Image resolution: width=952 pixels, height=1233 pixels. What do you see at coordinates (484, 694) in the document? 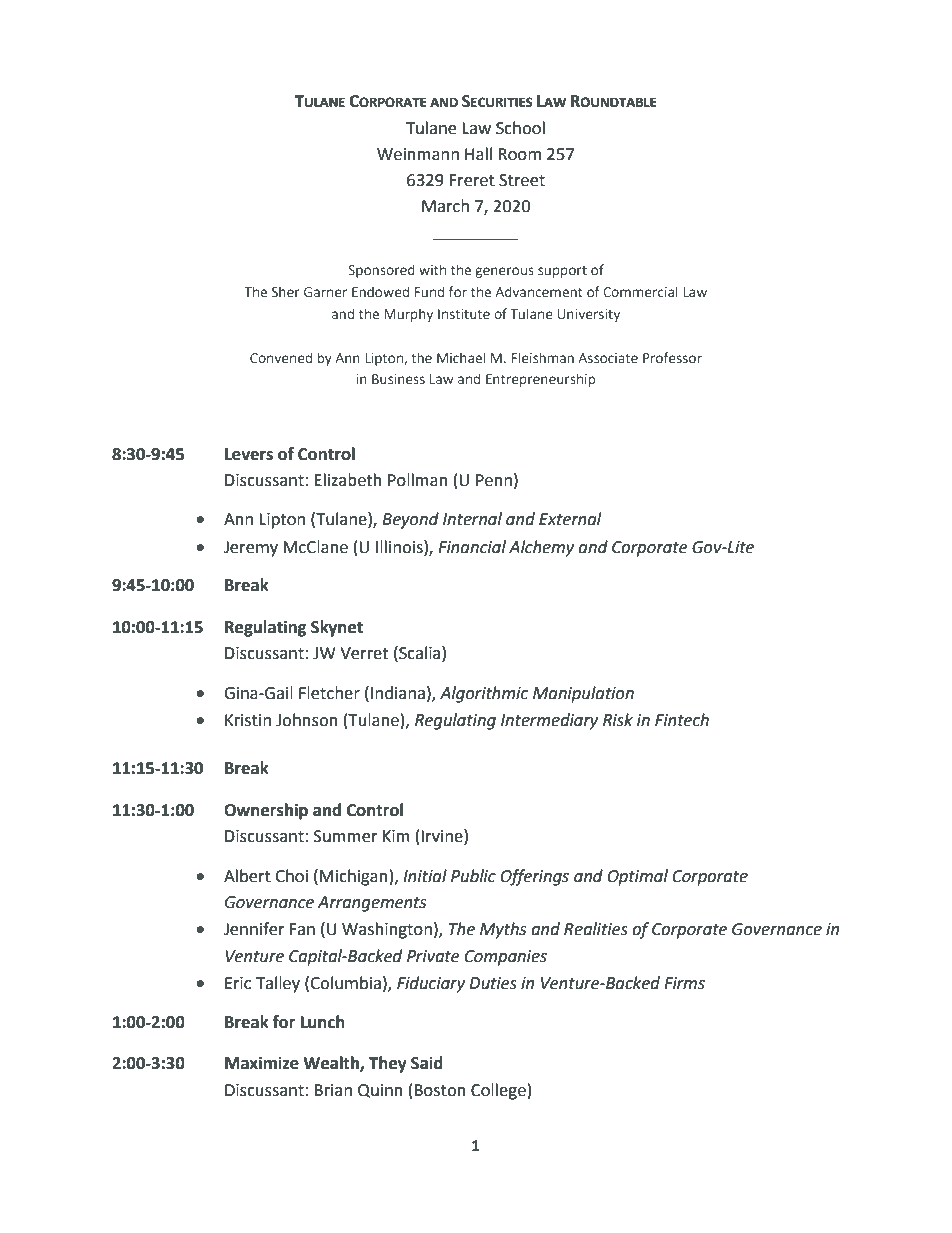
I see `Algorithmic` at bounding box center [484, 694].
